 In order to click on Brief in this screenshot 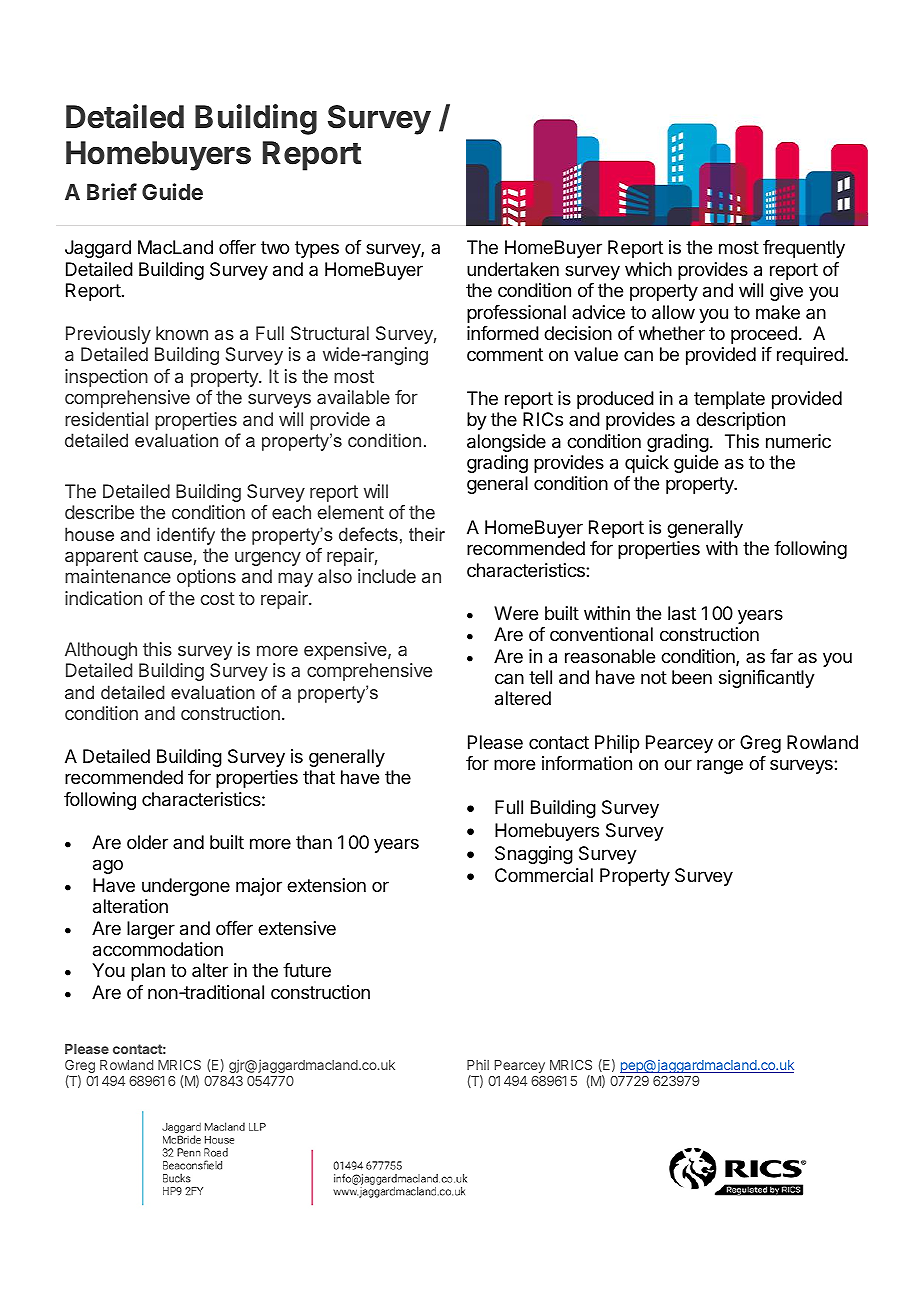, I will do `click(112, 191)`.
